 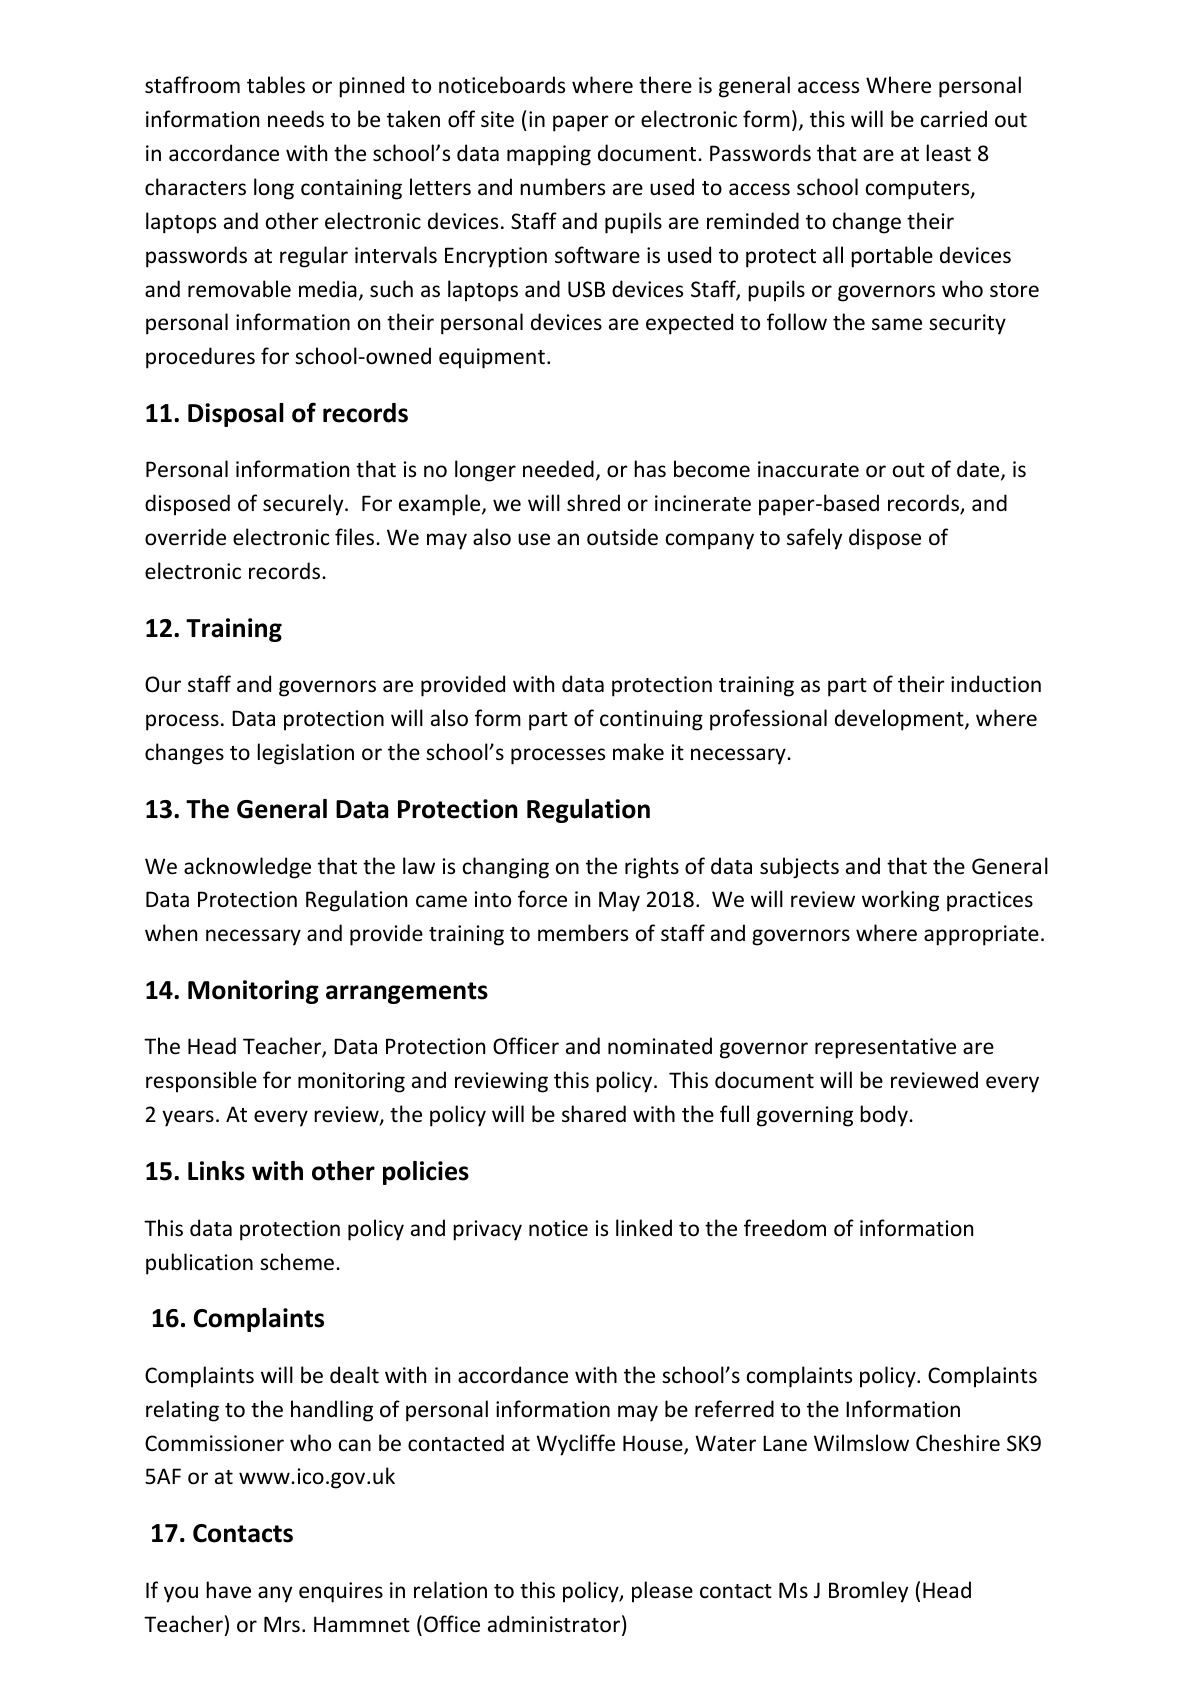 I want to click on have, so click(x=228, y=1590).
